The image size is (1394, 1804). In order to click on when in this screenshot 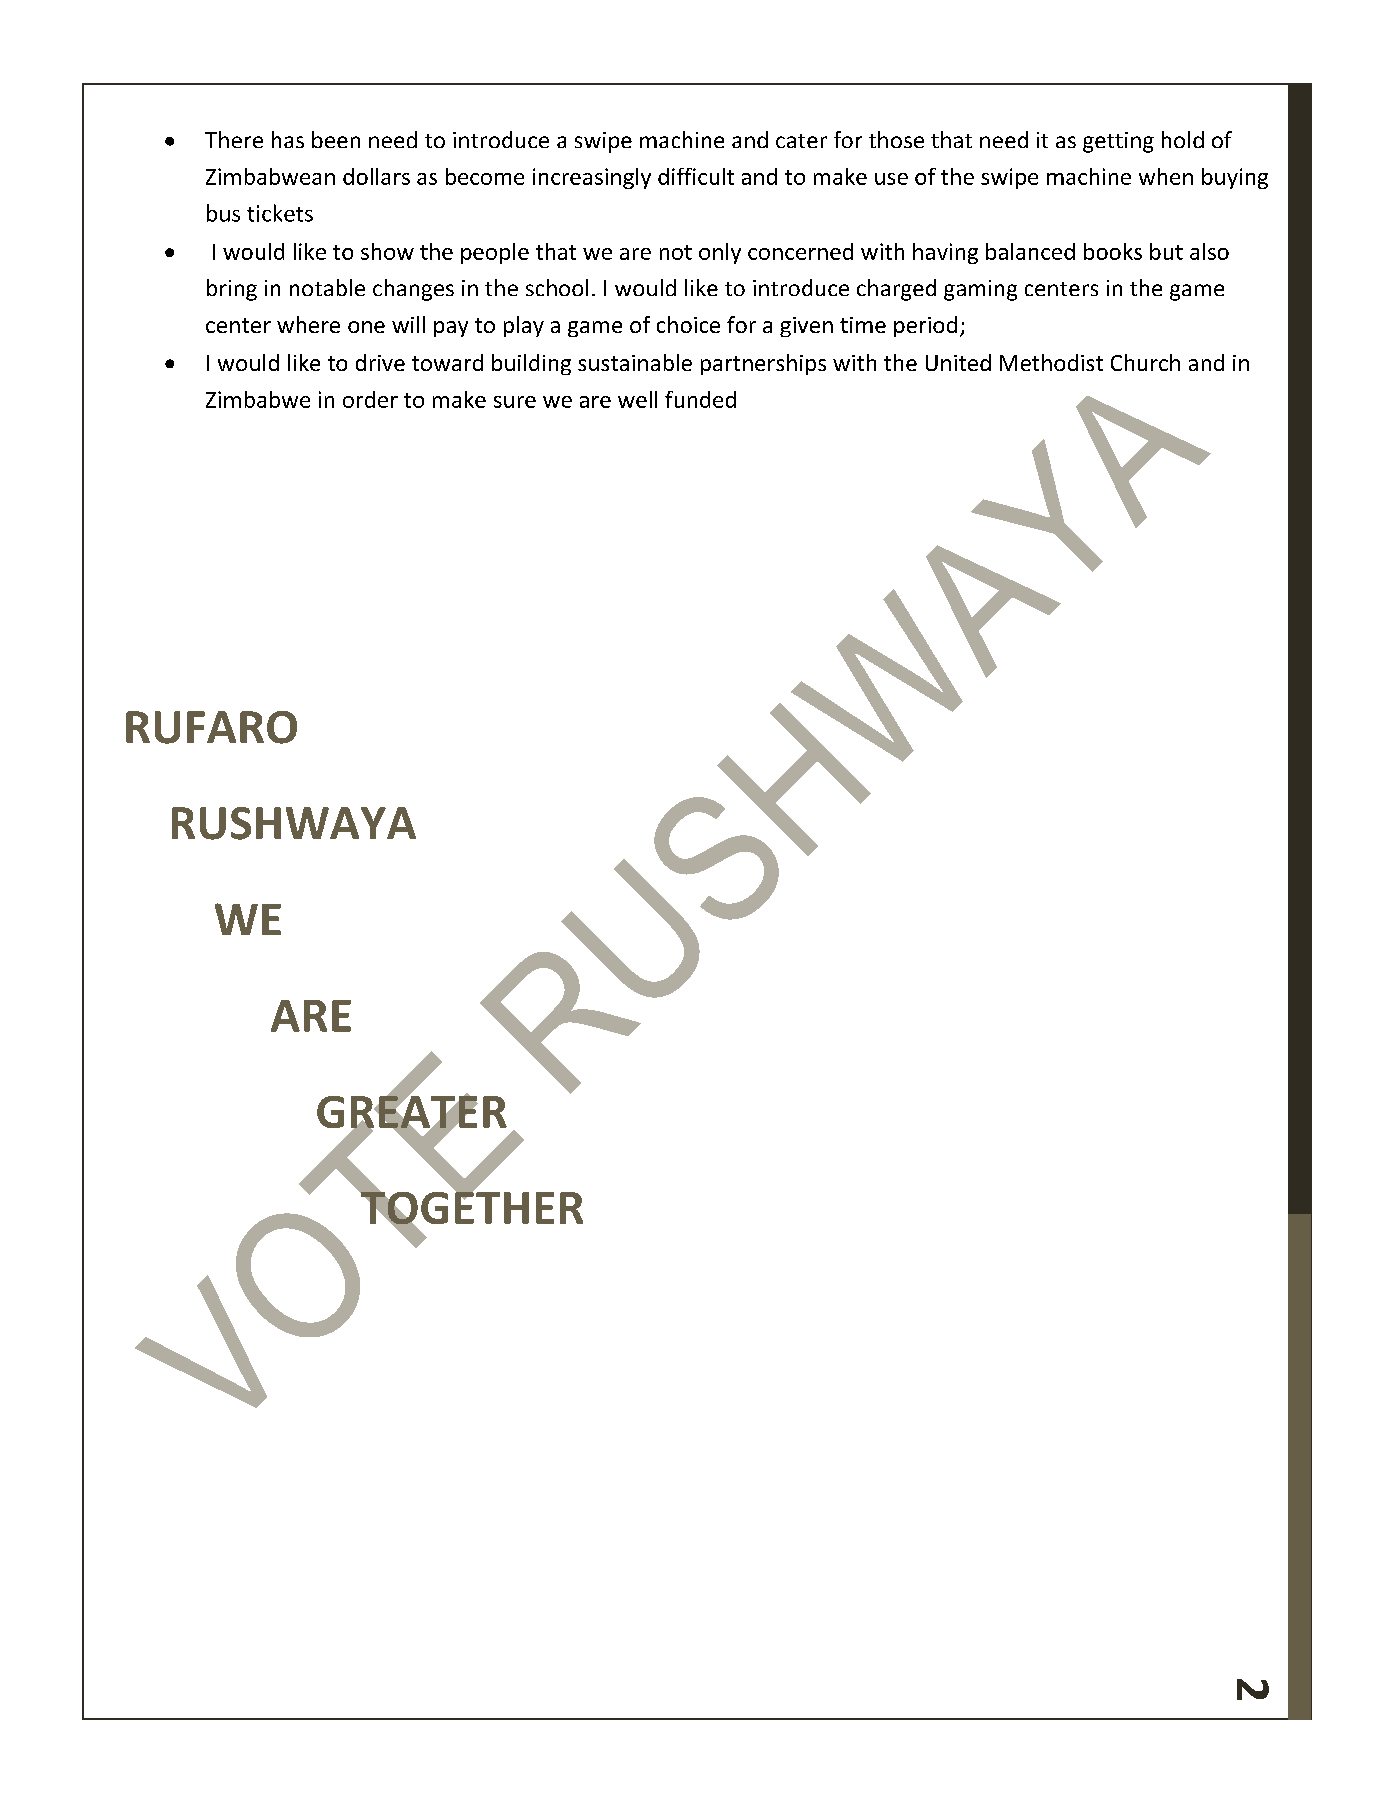, I will do `click(1166, 176)`.
